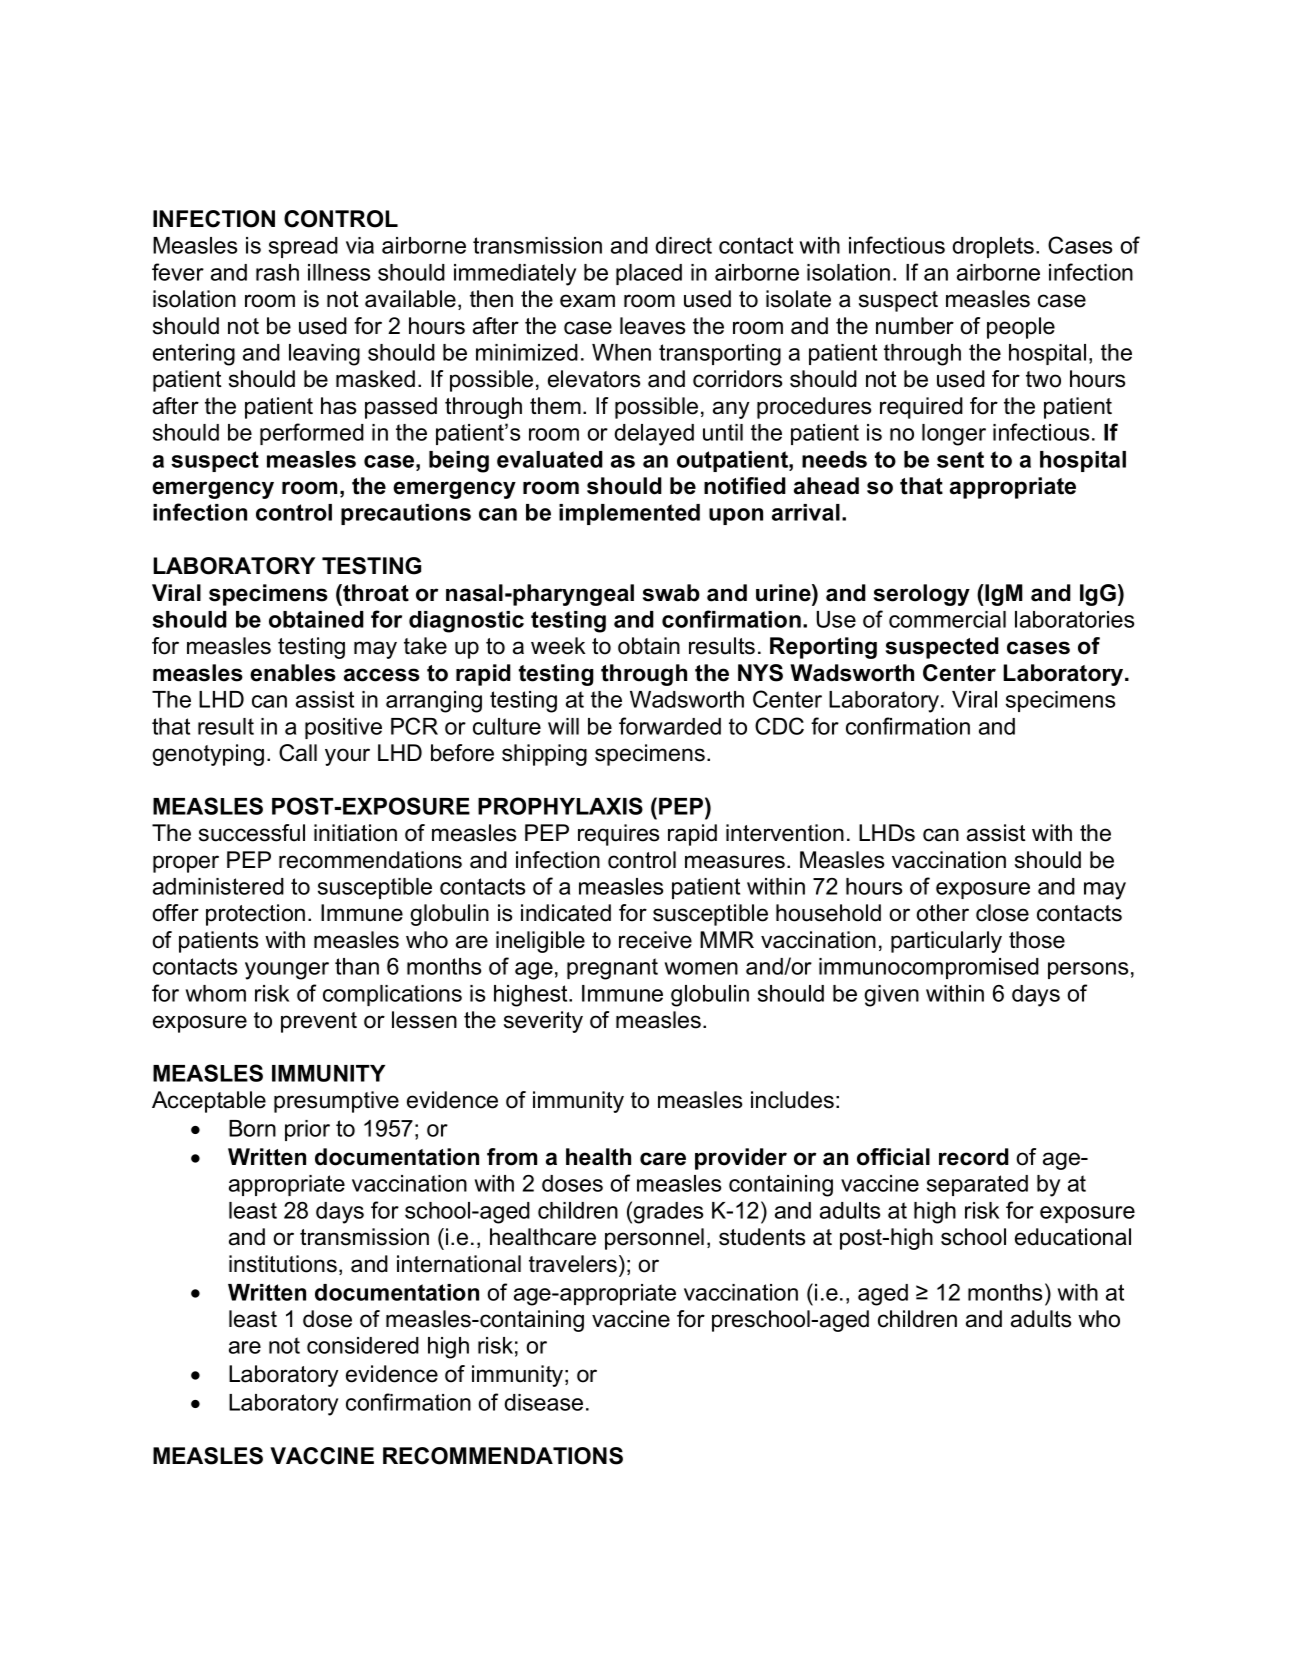 The height and width of the page is (1672, 1292). I want to click on requires, so click(618, 835).
